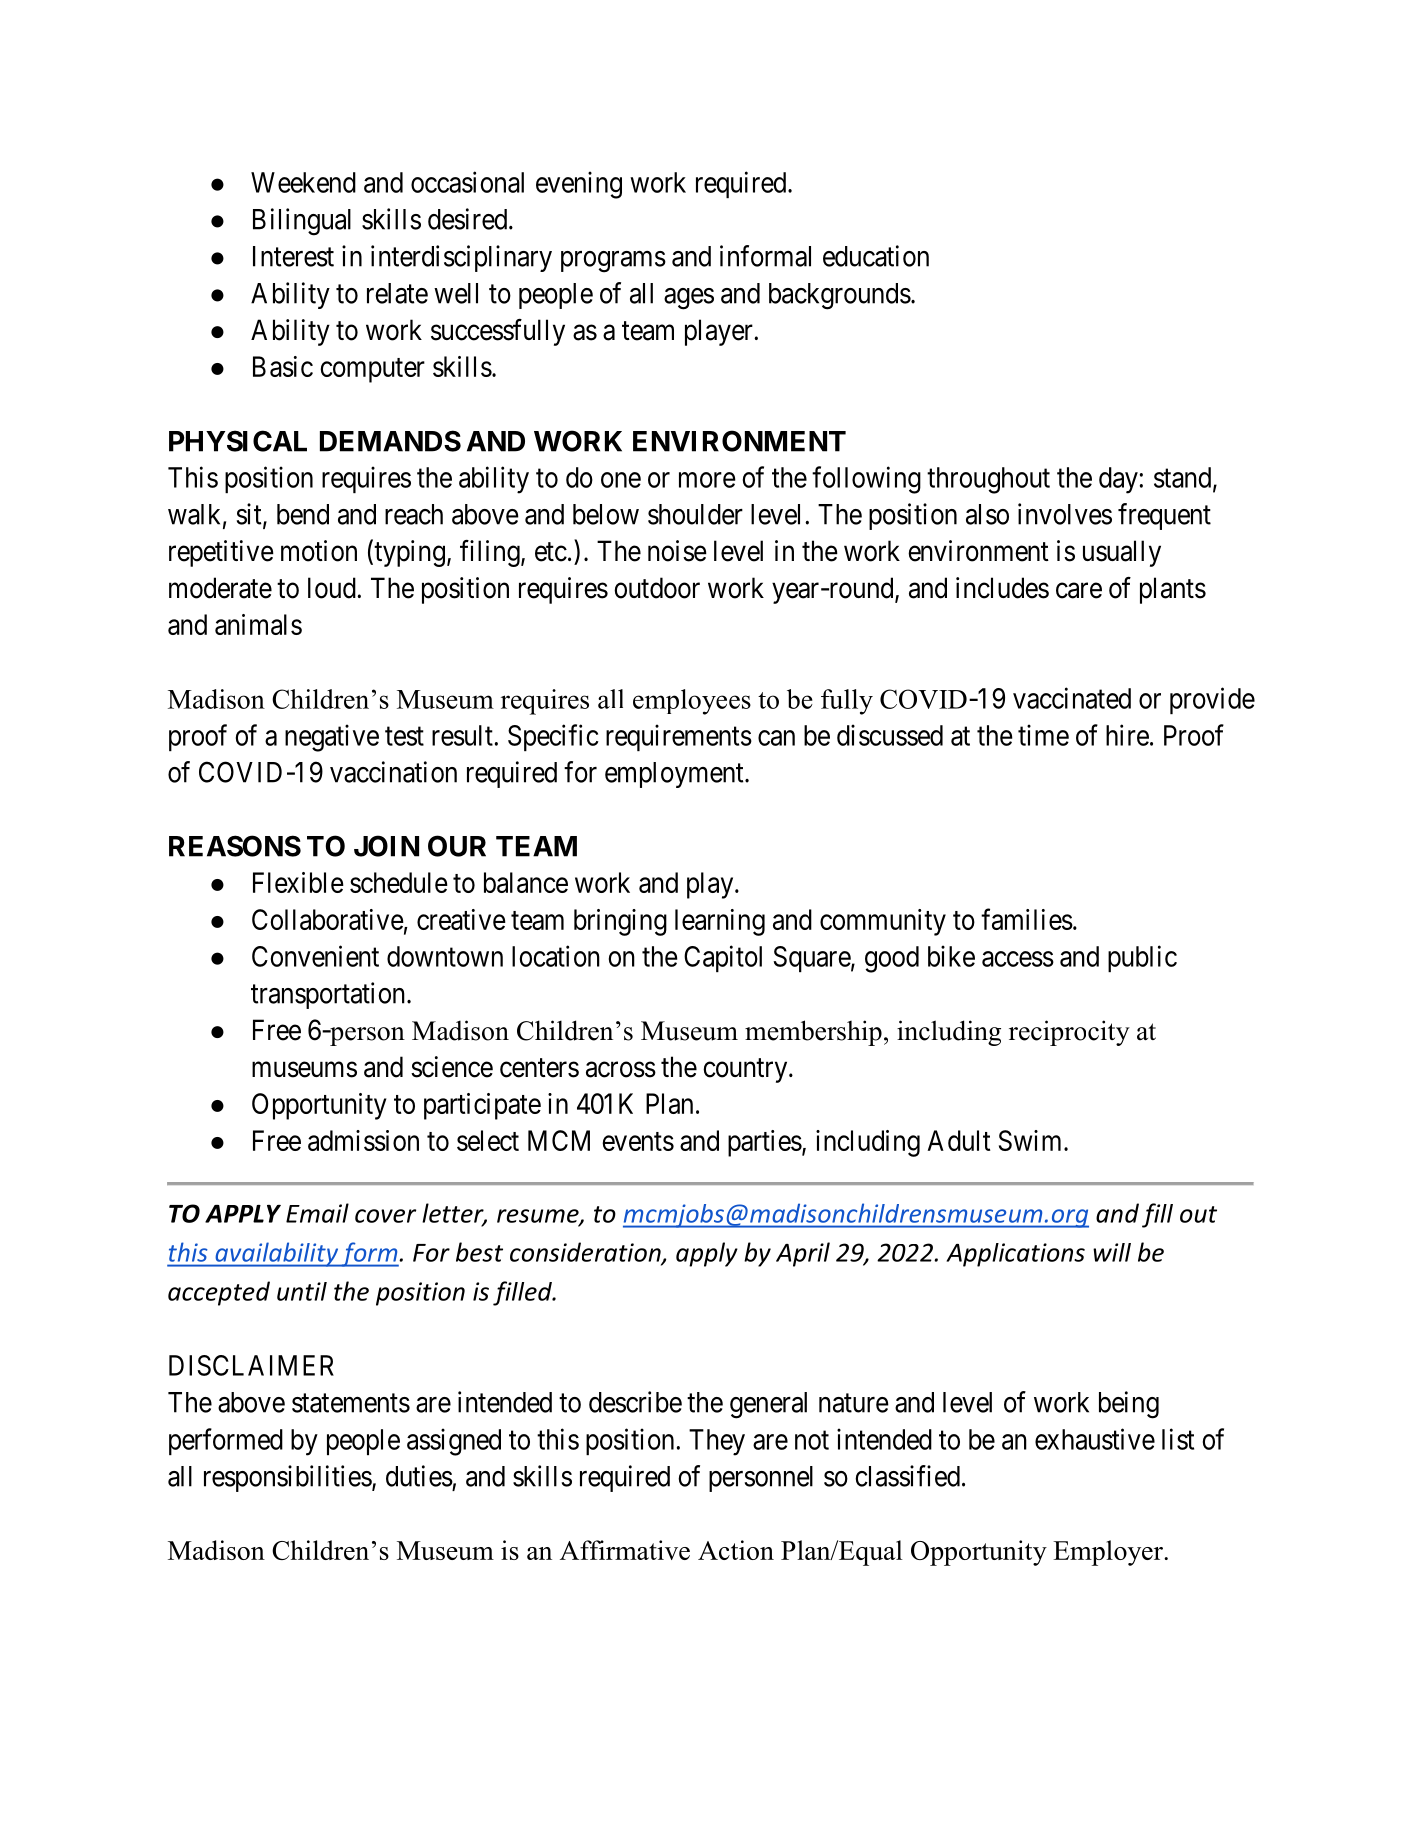 Image resolution: width=1421 pixels, height=1839 pixels. What do you see at coordinates (876, 256) in the screenshot?
I see `education` at bounding box center [876, 256].
